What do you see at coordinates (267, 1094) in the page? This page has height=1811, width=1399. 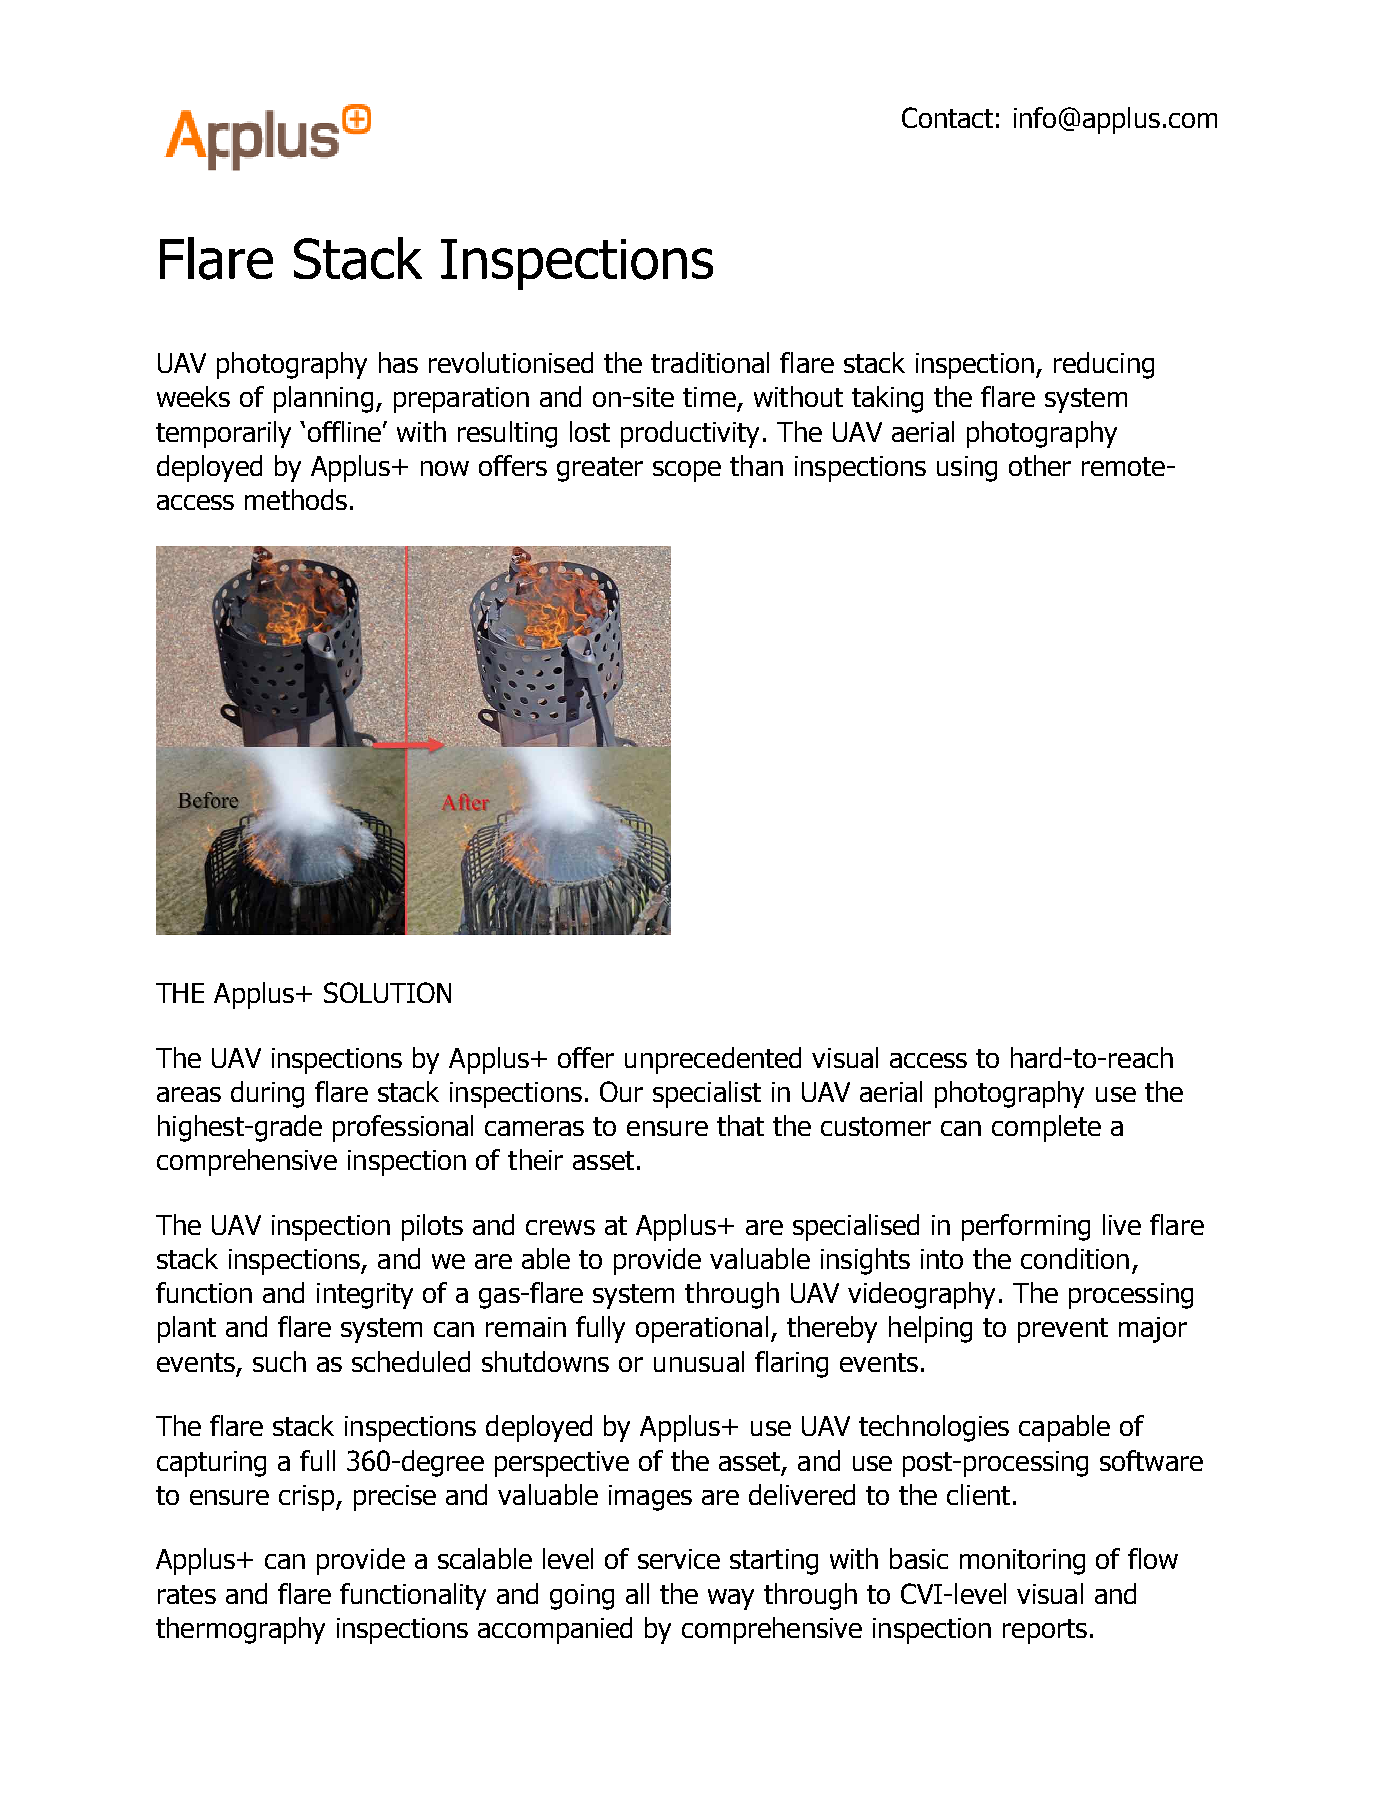 I see `during` at bounding box center [267, 1094].
